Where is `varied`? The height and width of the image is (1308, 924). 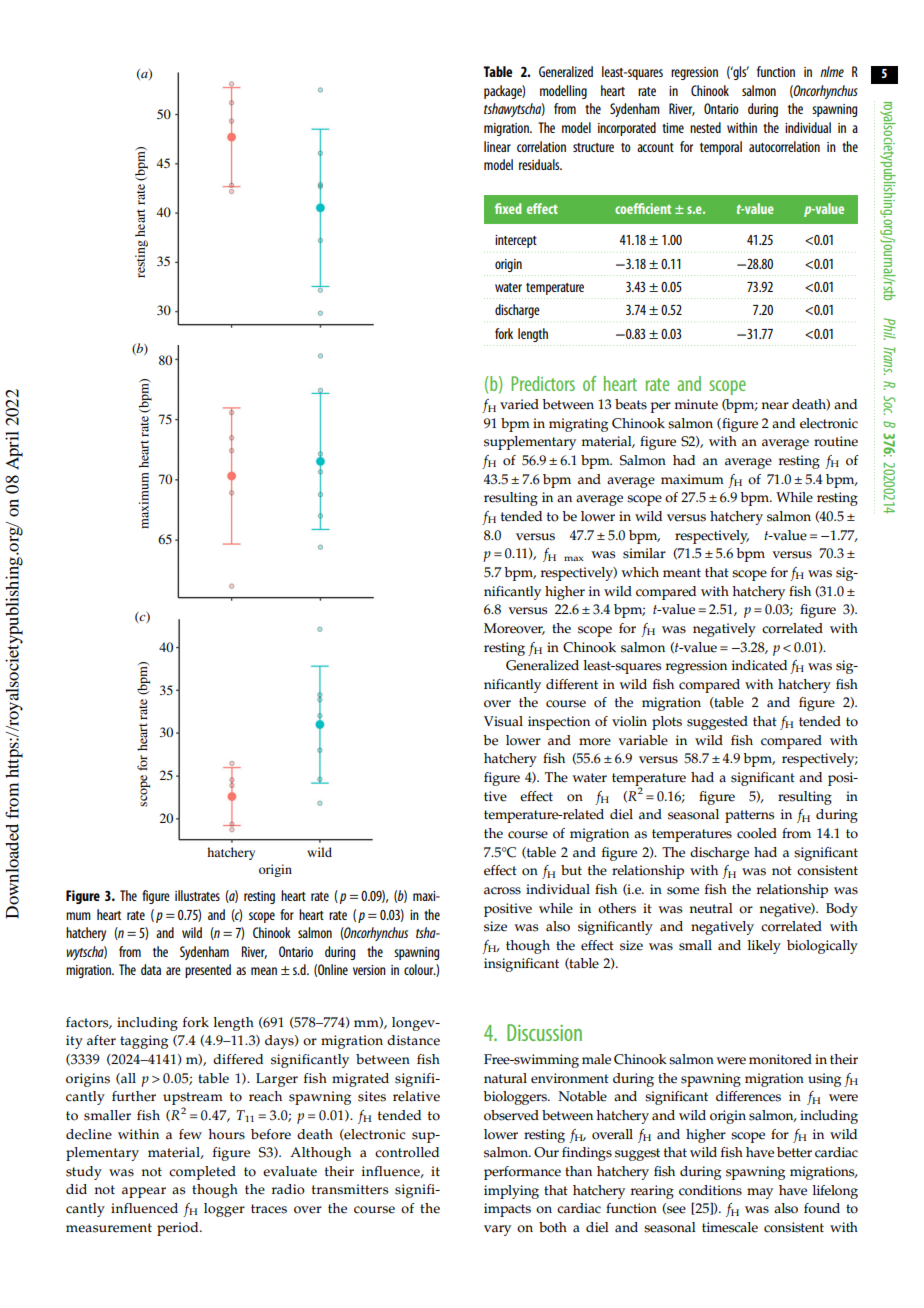 varied is located at coordinates (519, 404).
